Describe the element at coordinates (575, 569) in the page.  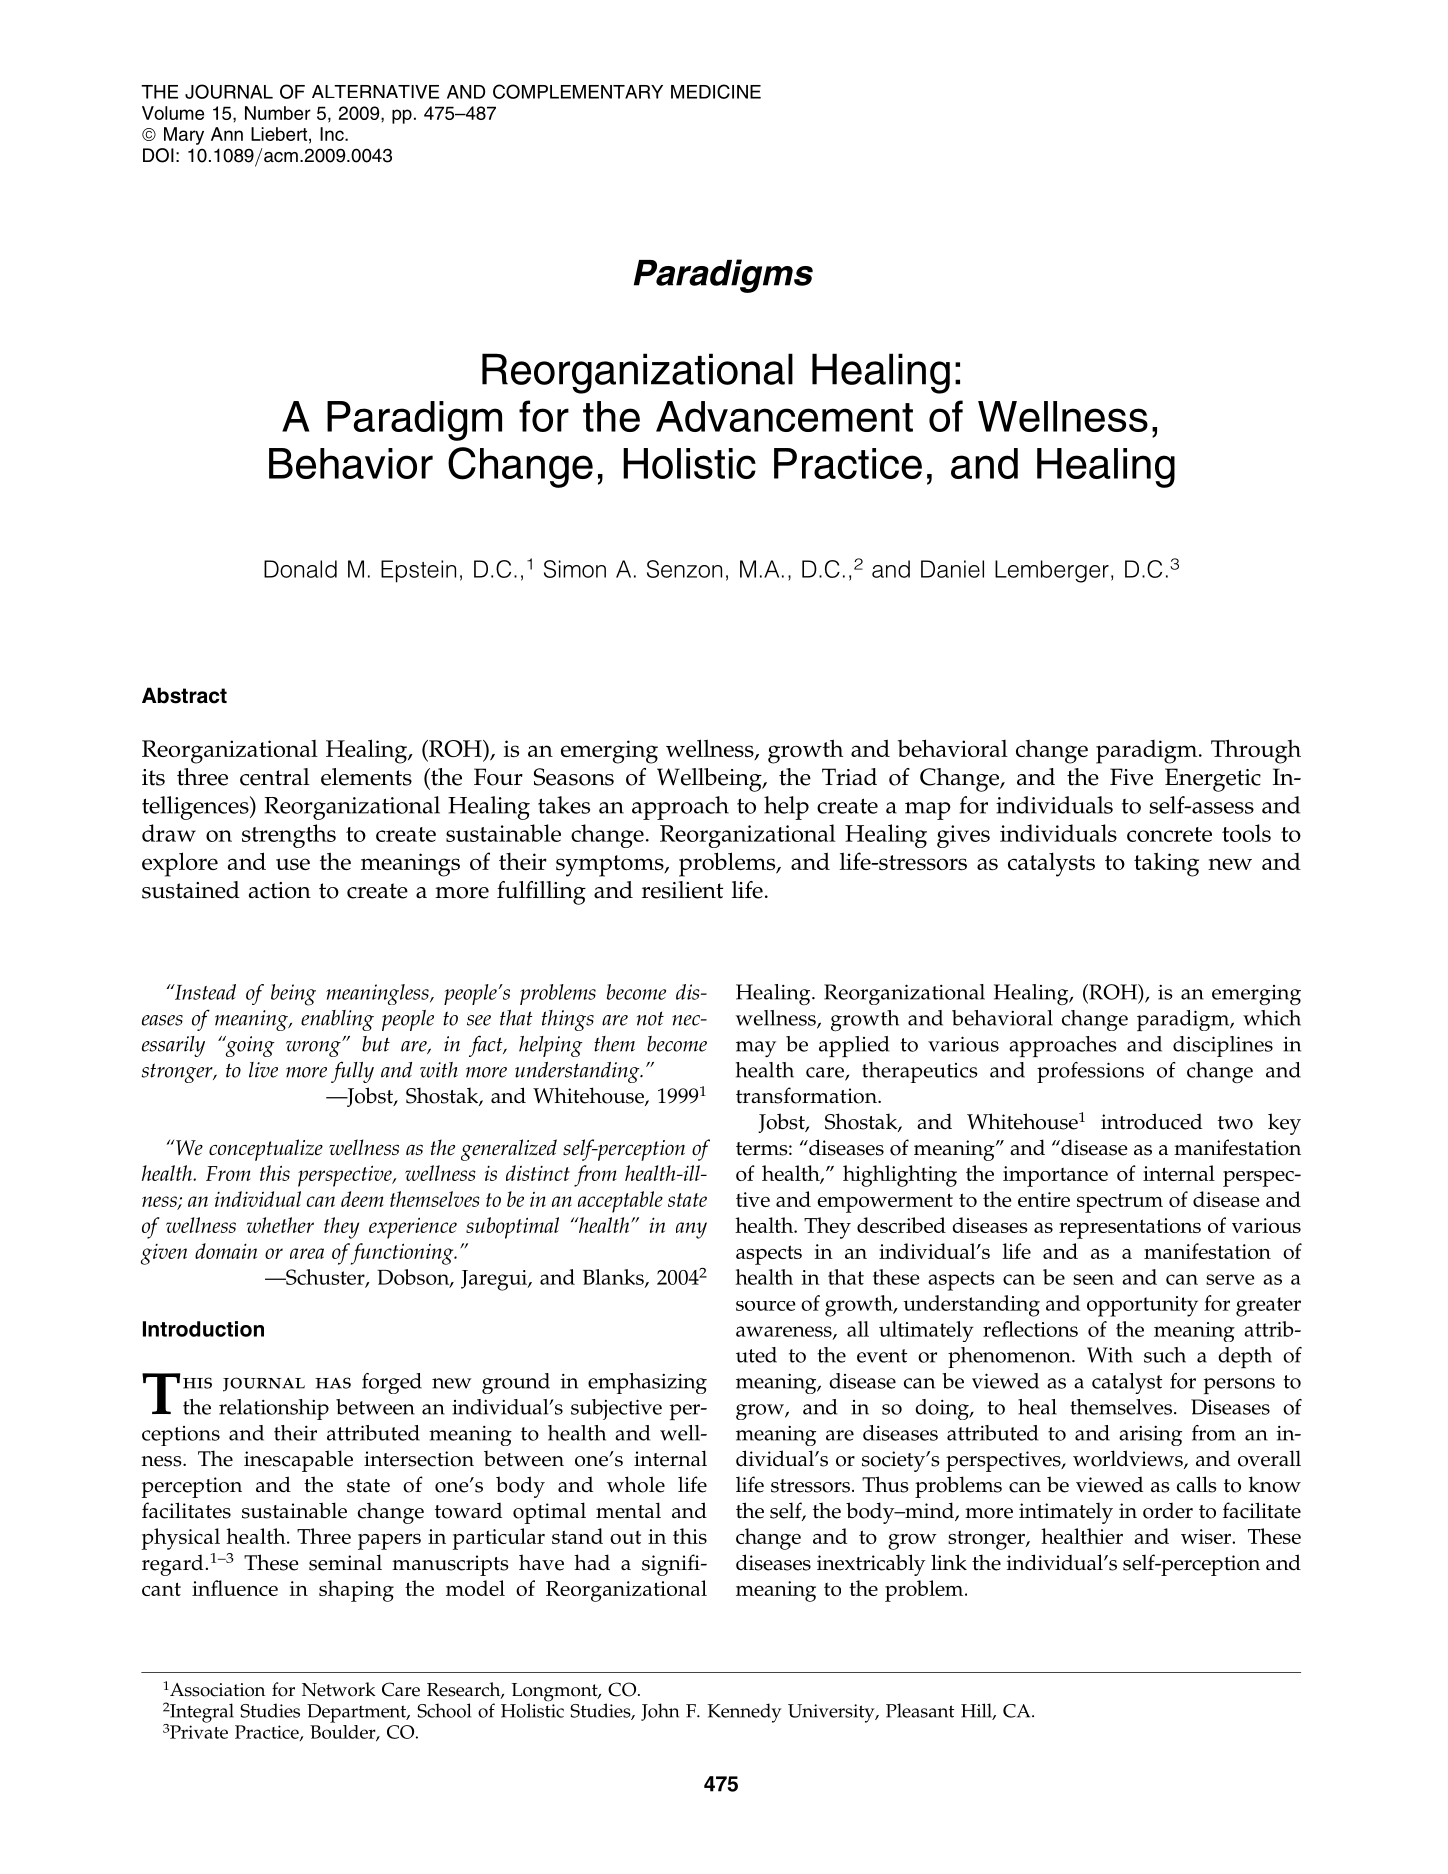
I see `Simon` at that location.
